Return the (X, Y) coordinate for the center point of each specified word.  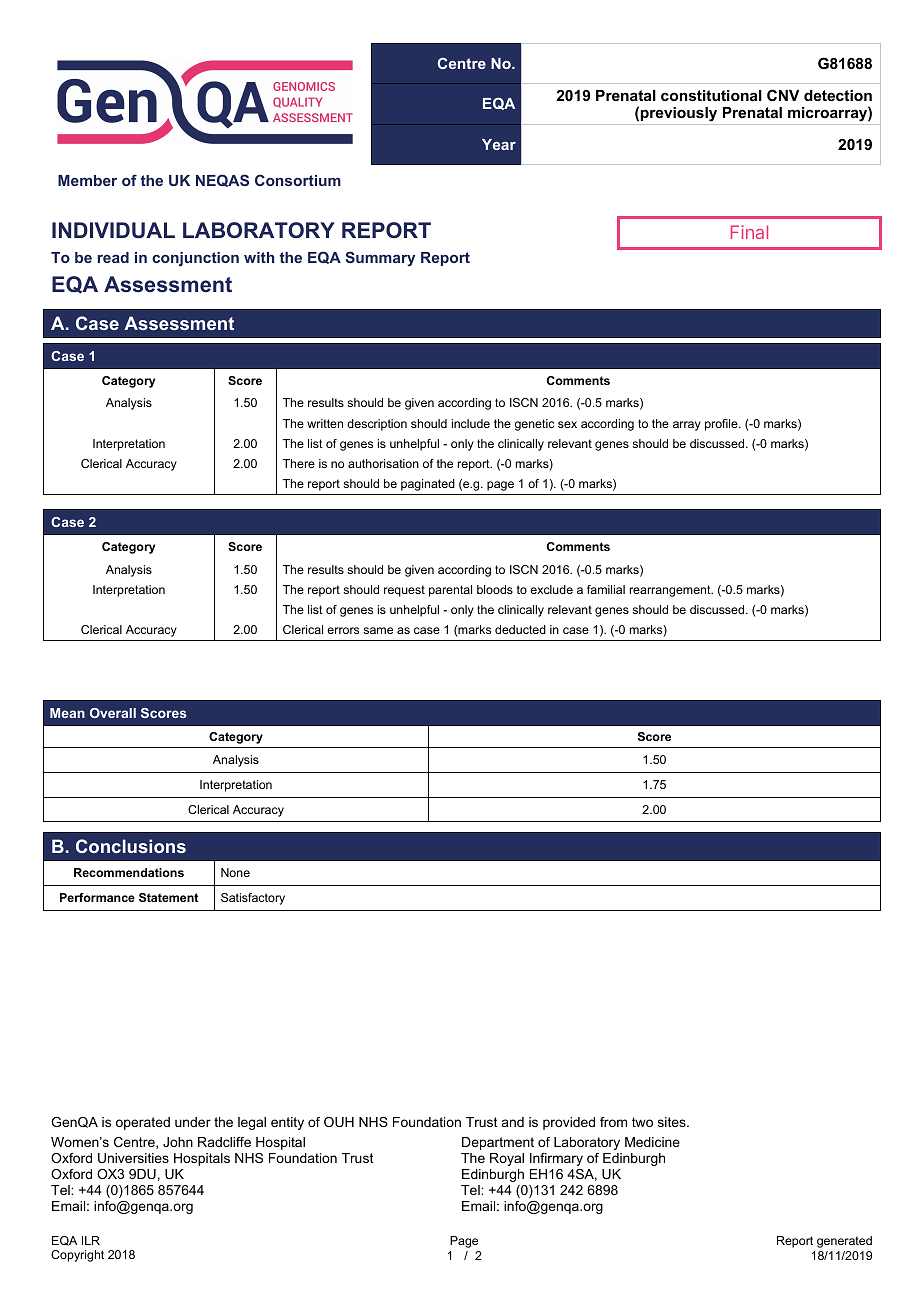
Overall (113, 713)
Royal (507, 1159)
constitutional (711, 95)
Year (499, 144)
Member (87, 180)
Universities (133, 1158)
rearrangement (671, 591)
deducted (520, 629)
